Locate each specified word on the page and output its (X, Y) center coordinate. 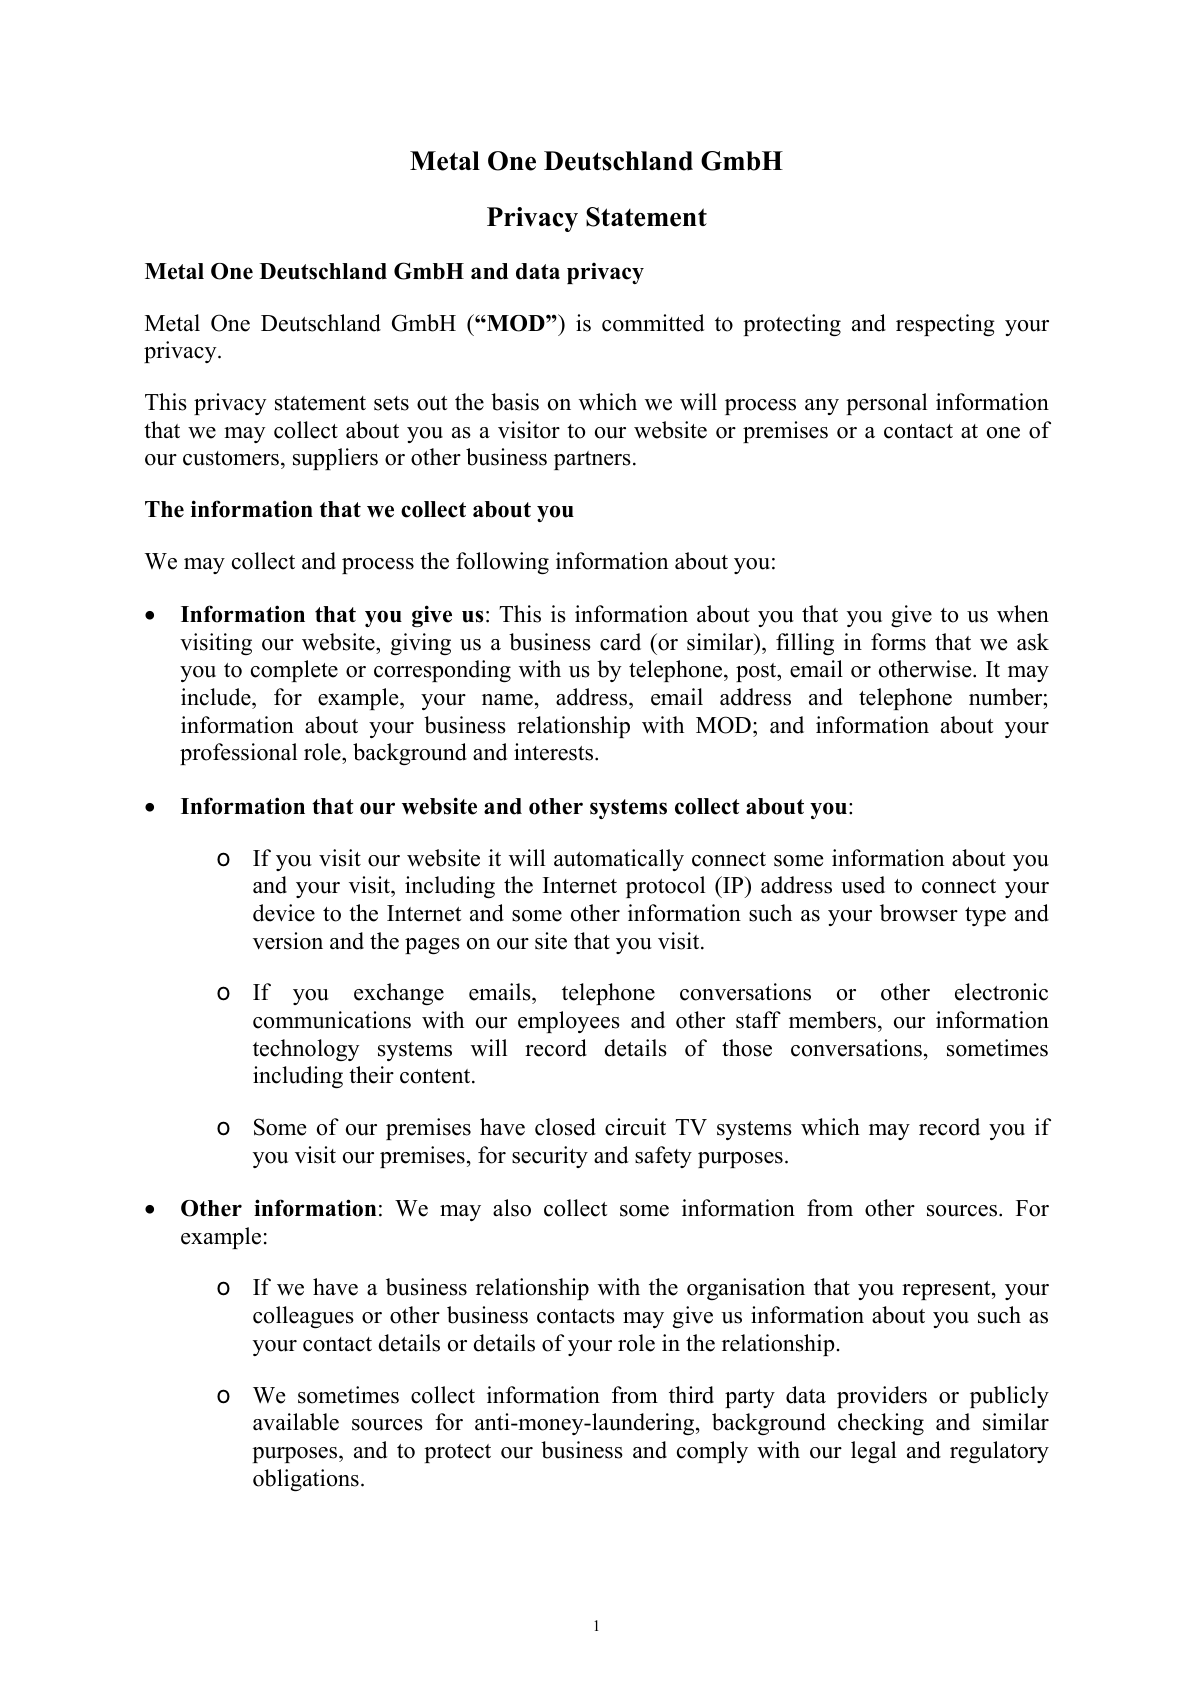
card (620, 642)
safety (663, 1157)
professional (238, 754)
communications (332, 1020)
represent (947, 1290)
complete (294, 671)
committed (653, 323)
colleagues (303, 1317)
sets (391, 403)
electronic (1001, 992)
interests (553, 752)
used (863, 885)
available (296, 1422)
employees (569, 1022)
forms (898, 642)
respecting (945, 325)
